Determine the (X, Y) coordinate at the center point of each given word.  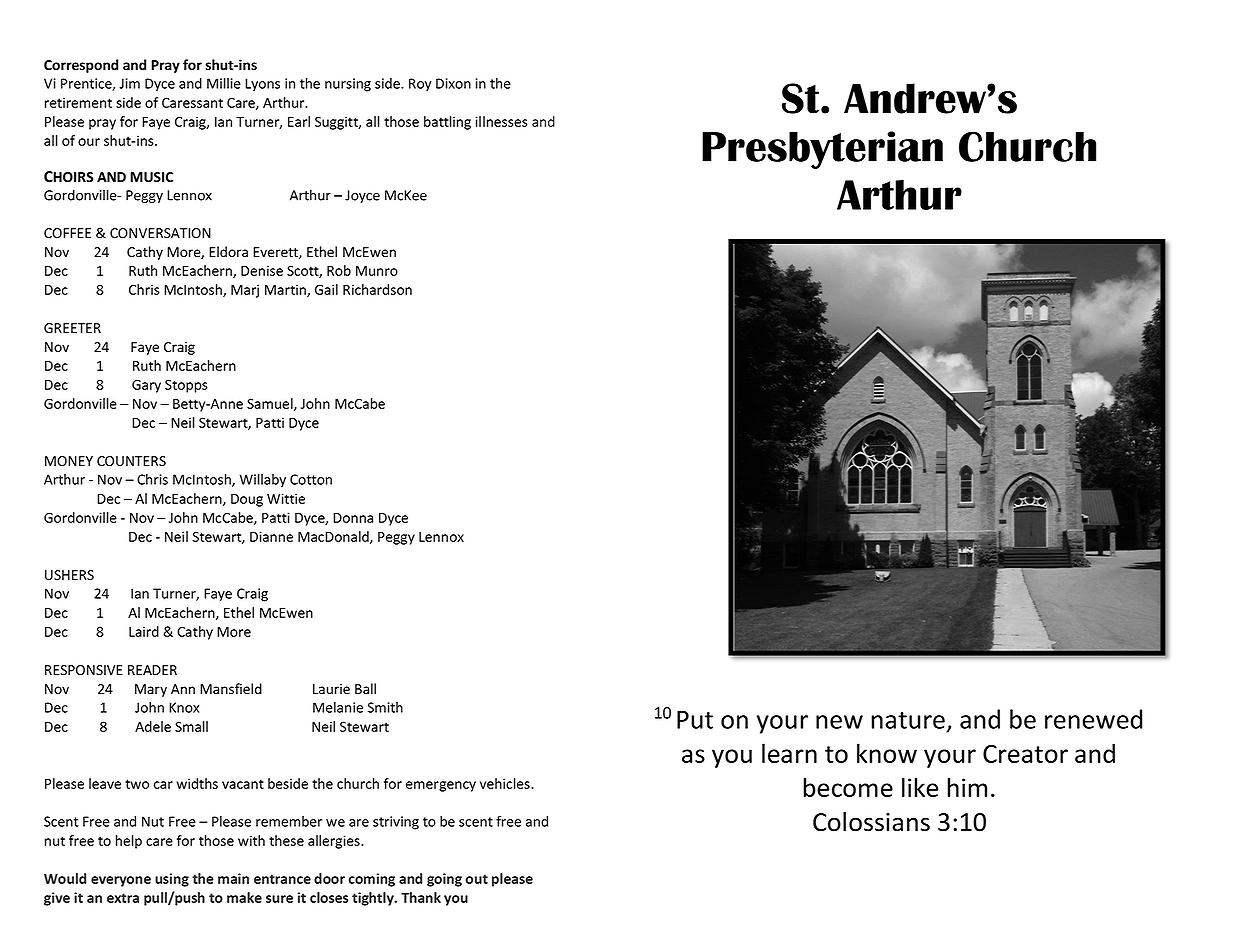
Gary (146, 386)
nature (908, 720)
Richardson (377, 289)
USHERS (69, 575)
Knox (184, 707)
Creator (1025, 754)
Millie (224, 83)
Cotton (311, 479)
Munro (377, 271)
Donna (353, 518)
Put (695, 719)
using (172, 880)
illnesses (501, 121)
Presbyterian (822, 150)
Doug (247, 500)
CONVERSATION (160, 233)
